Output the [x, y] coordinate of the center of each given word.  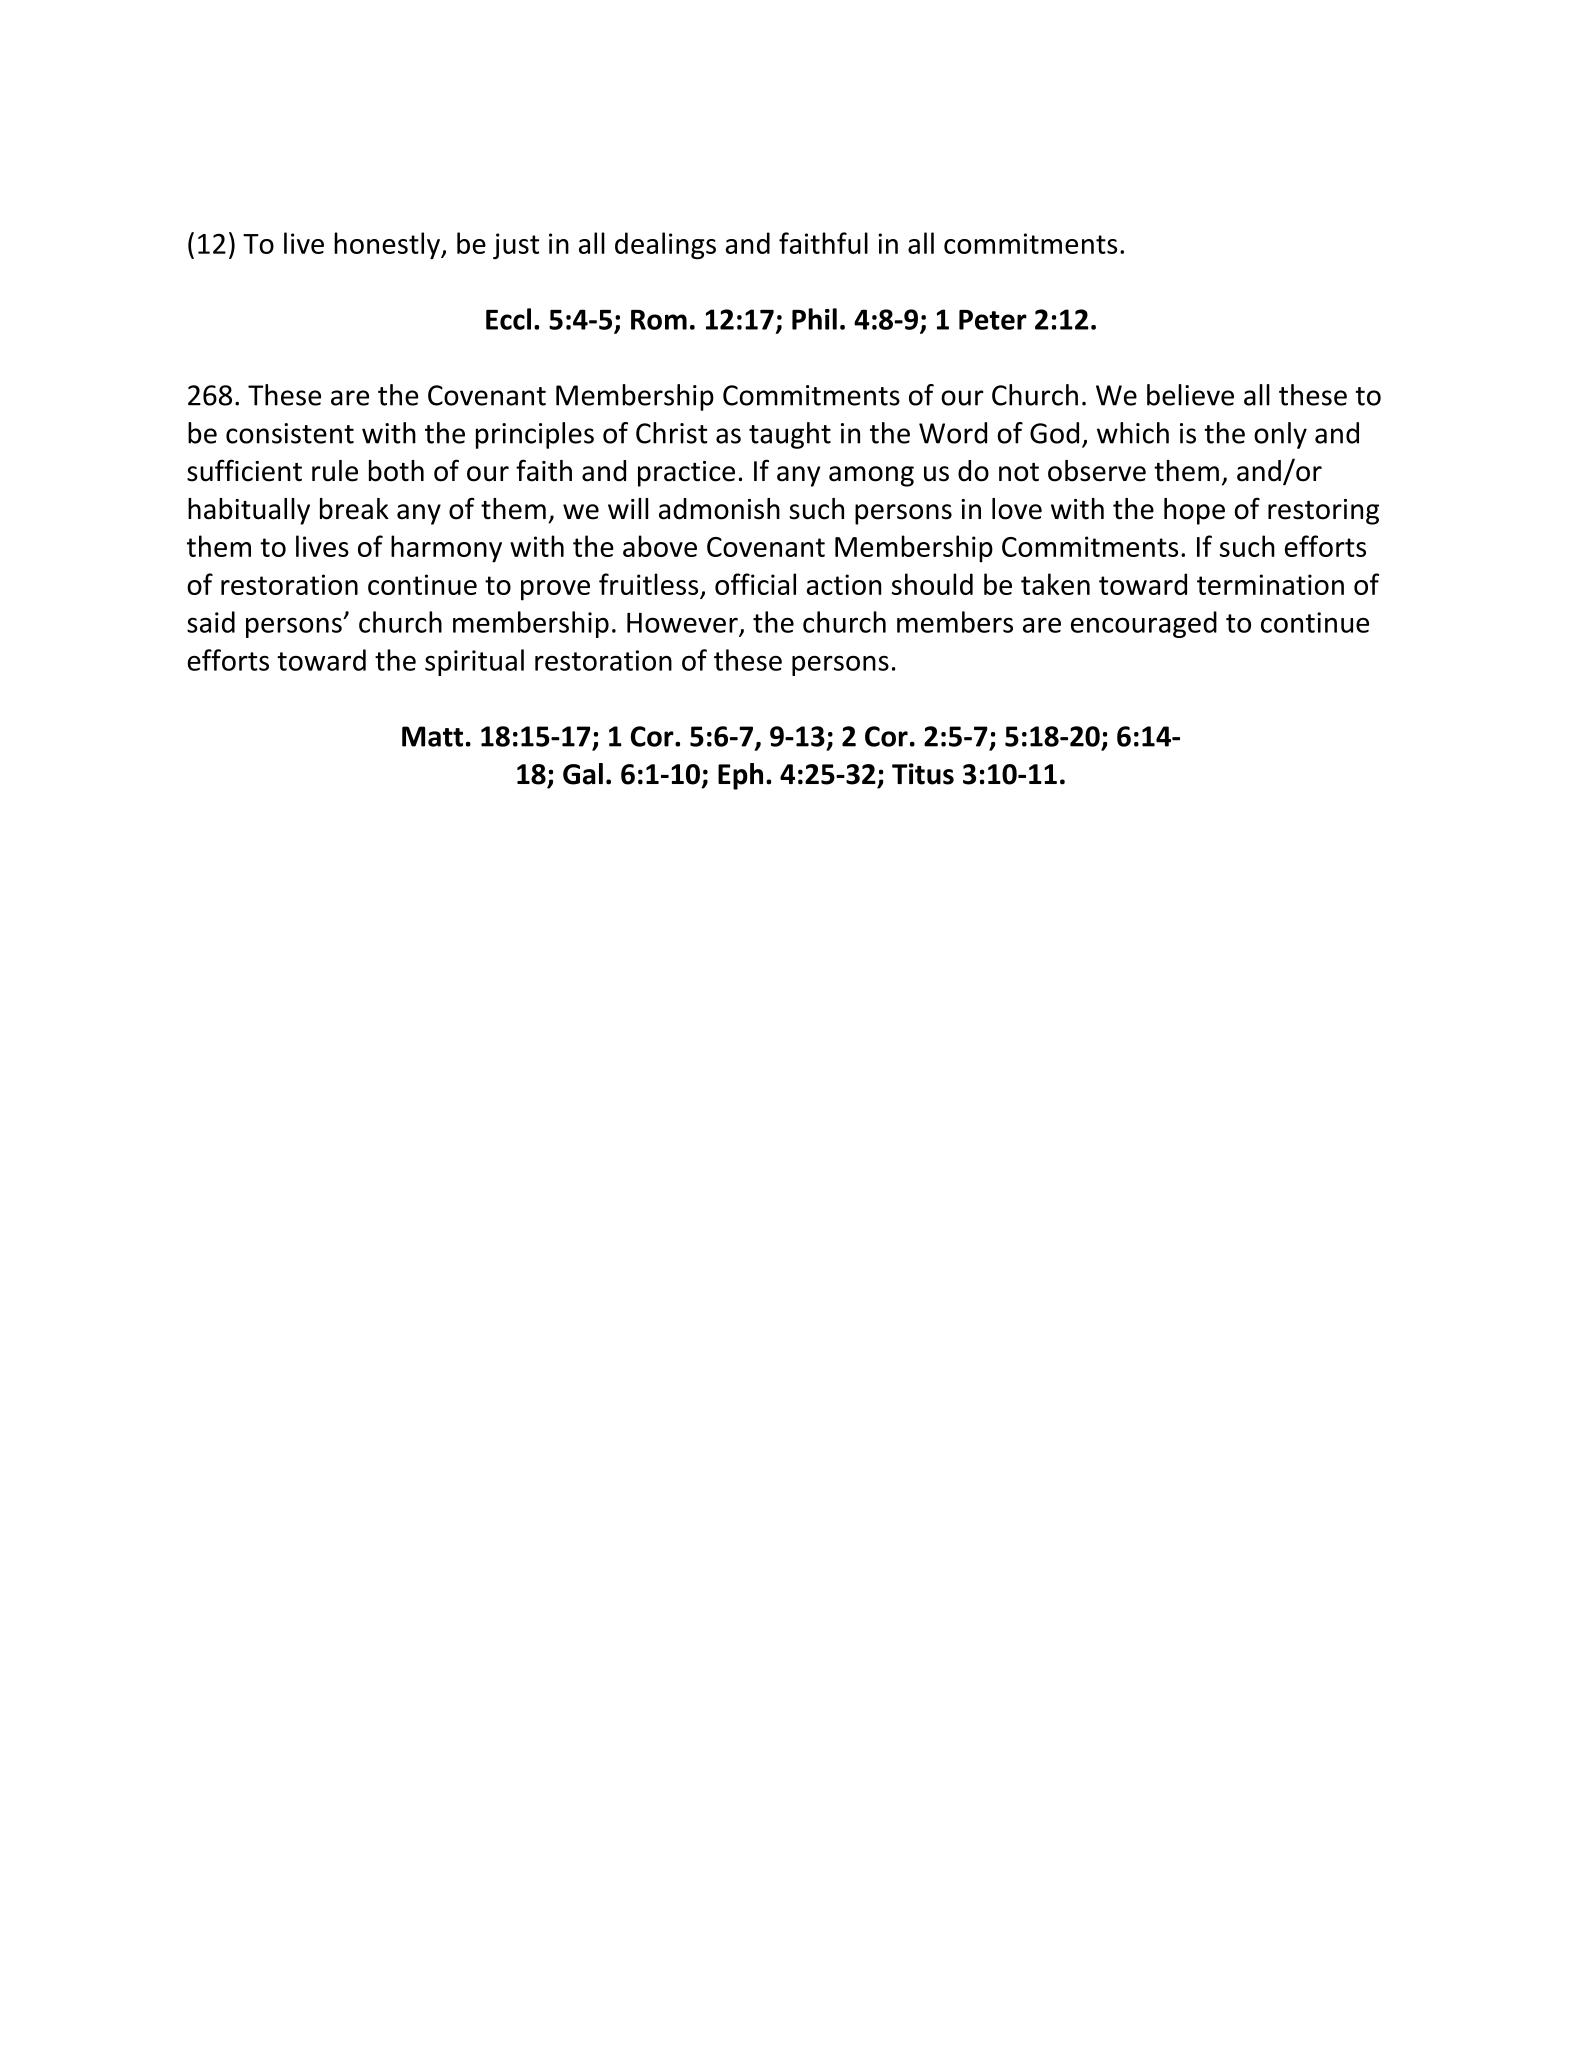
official [755, 584]
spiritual [474, 662]
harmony [446, 549]
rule [335, 471]
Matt [432, 736]
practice [686, 474]
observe [1097, 471]
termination [1270, 584]
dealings [665, 246]
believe [1190, 395]
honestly [388, 245]
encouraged [1144, 624]
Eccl [508, 319]
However [682, 623]
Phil [814, 319]
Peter [993, 320]
